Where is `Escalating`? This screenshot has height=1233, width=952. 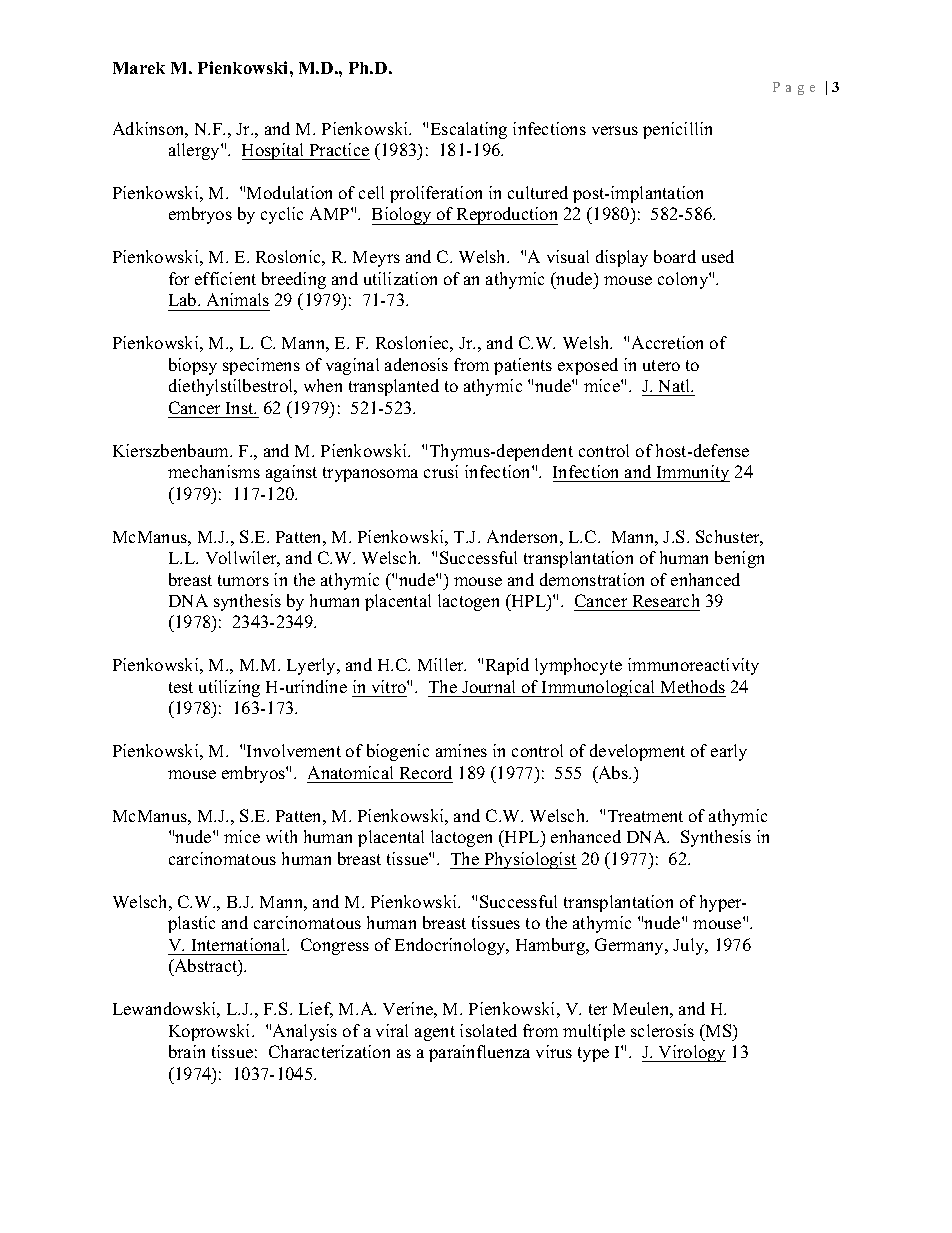 Escalating is located at coordinates (469, 130).
